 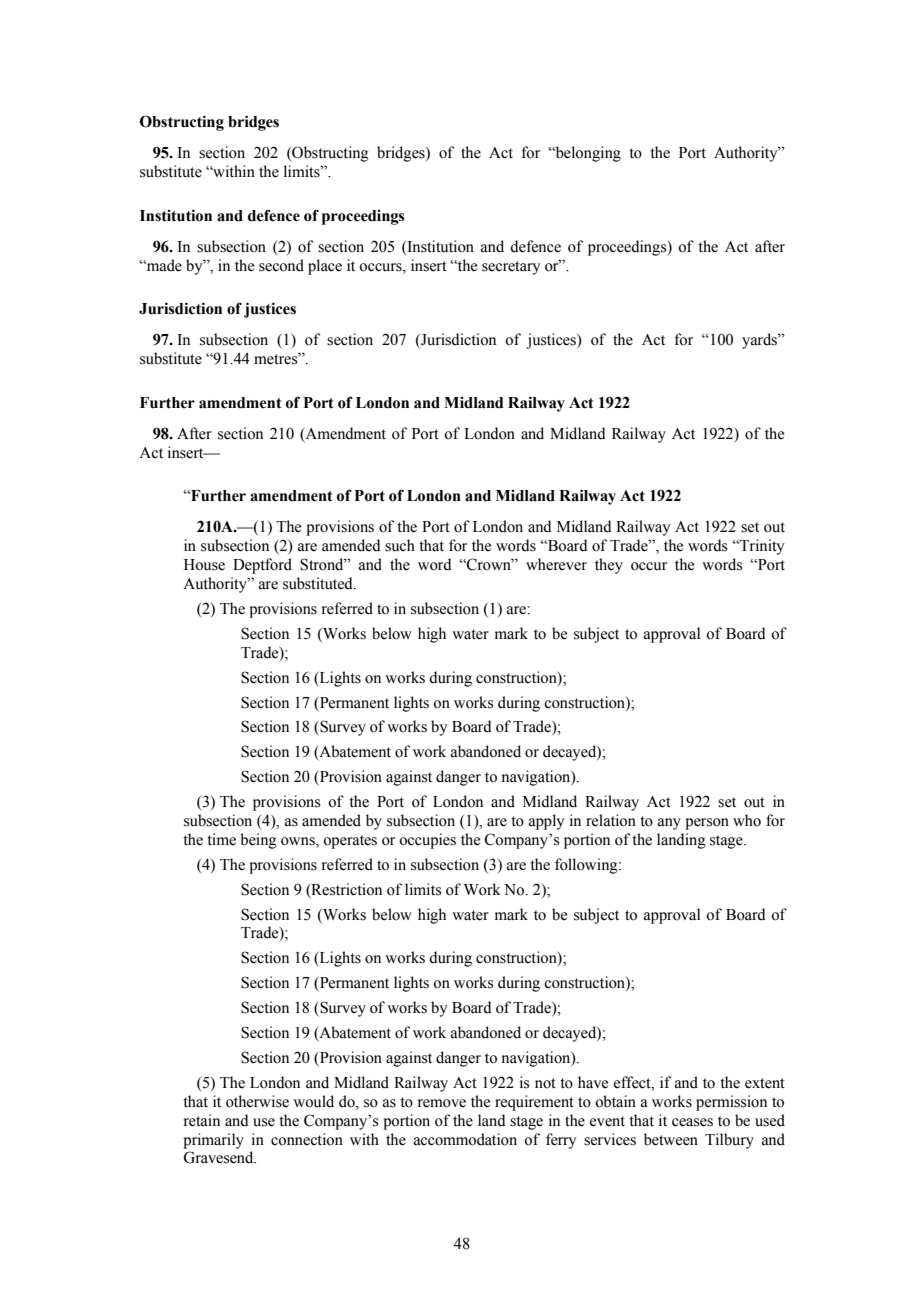 What do you see at coordinates (281, 265) in the document?
I see `second` at bounding box center [281, 265].
